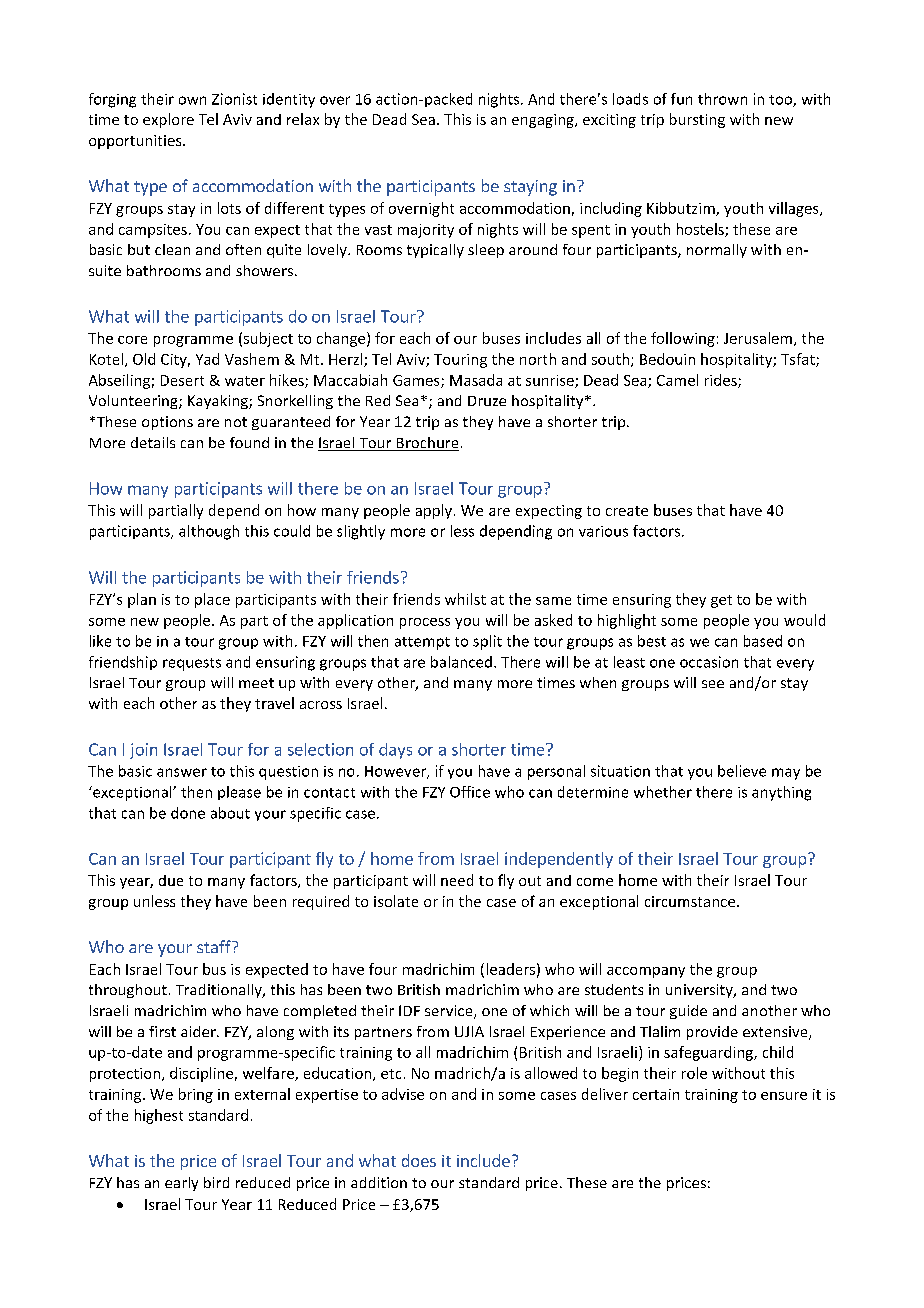 The height and width of the document is (1308, 924). What do you see at coordinates (544, 121) in the document?
I see `engaging` at bounding box center [544, 121].
